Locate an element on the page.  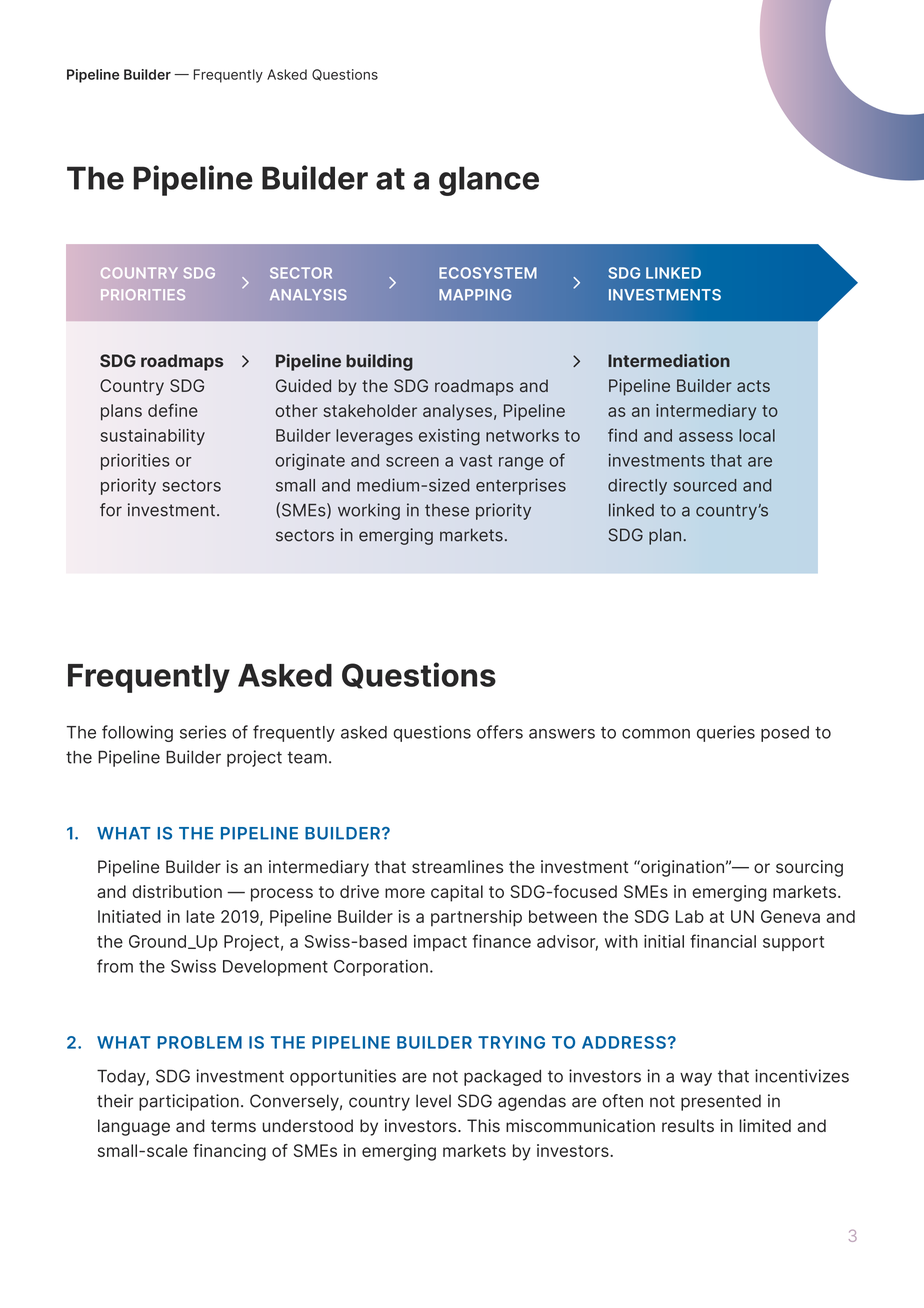
capital is located at coordinates (457, 893).
